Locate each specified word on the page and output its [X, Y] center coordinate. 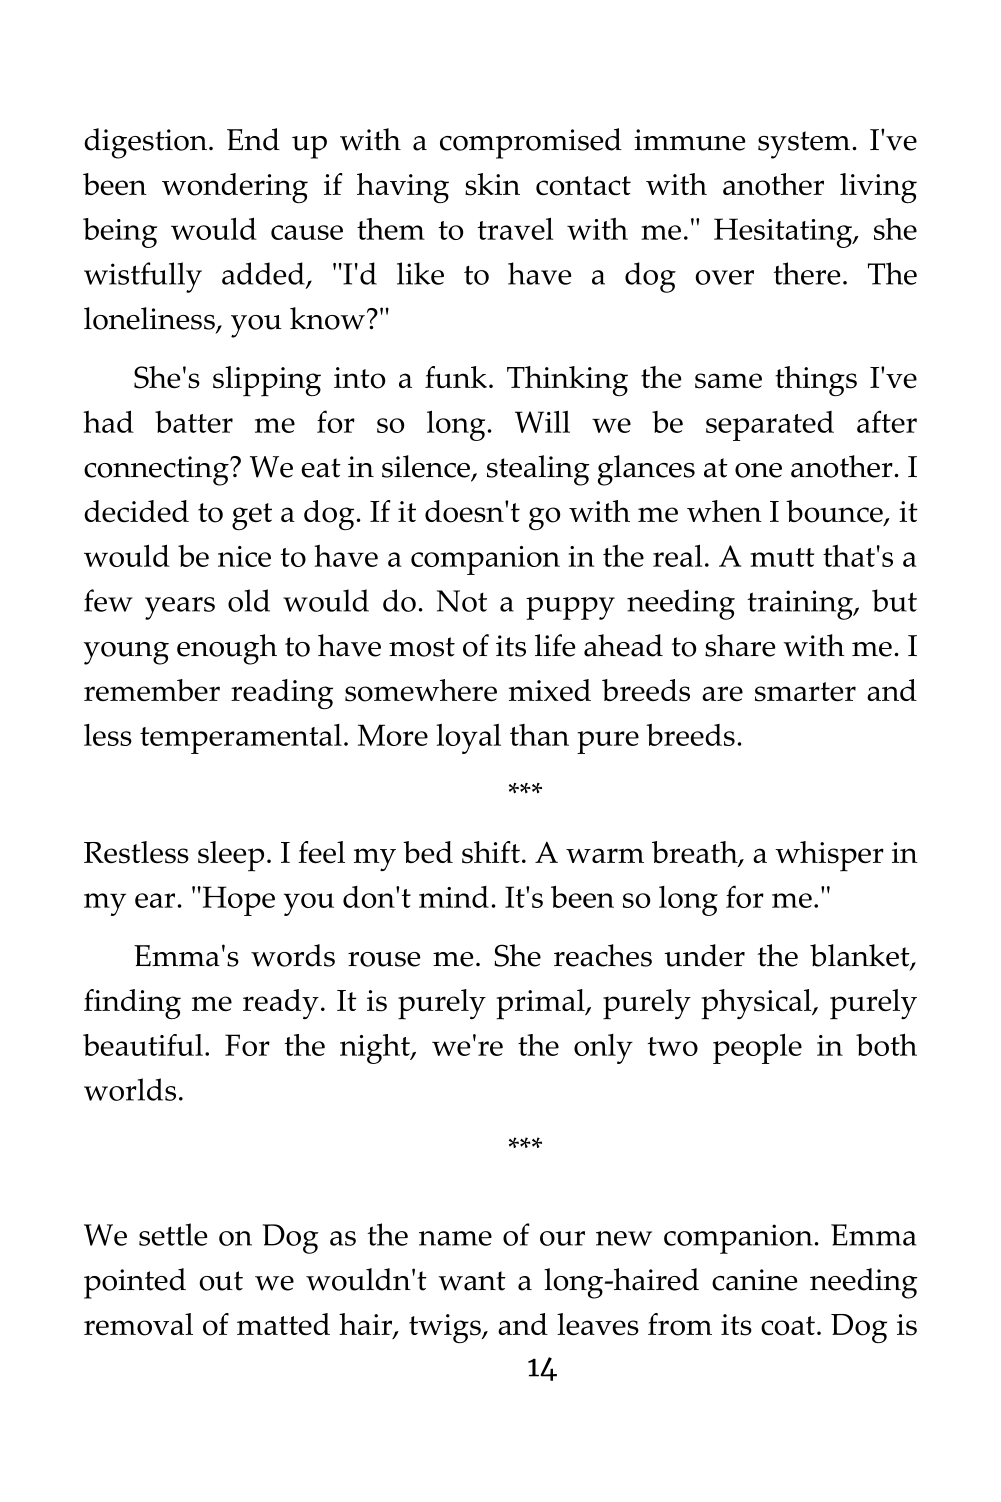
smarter [805, 692]
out [221, 1281]
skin [492, 184]
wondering [235, 188]
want [472, 1281]
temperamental [241, 739]
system [804, 145]
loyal [468, 739]
